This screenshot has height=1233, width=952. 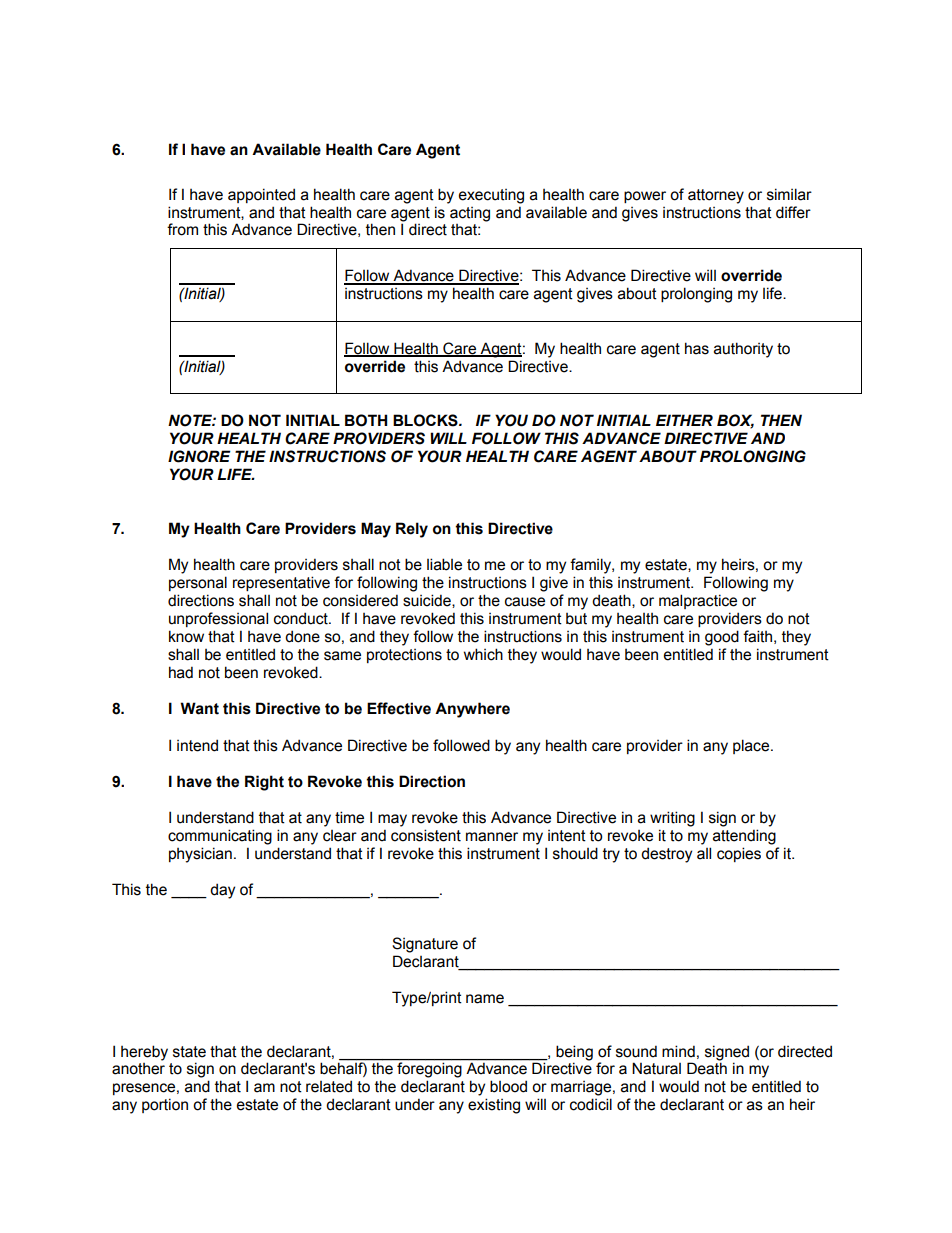 What do you see at coordinates (182, 229) in the screenshot?
I see `from` at bounding box center [182, 229].
